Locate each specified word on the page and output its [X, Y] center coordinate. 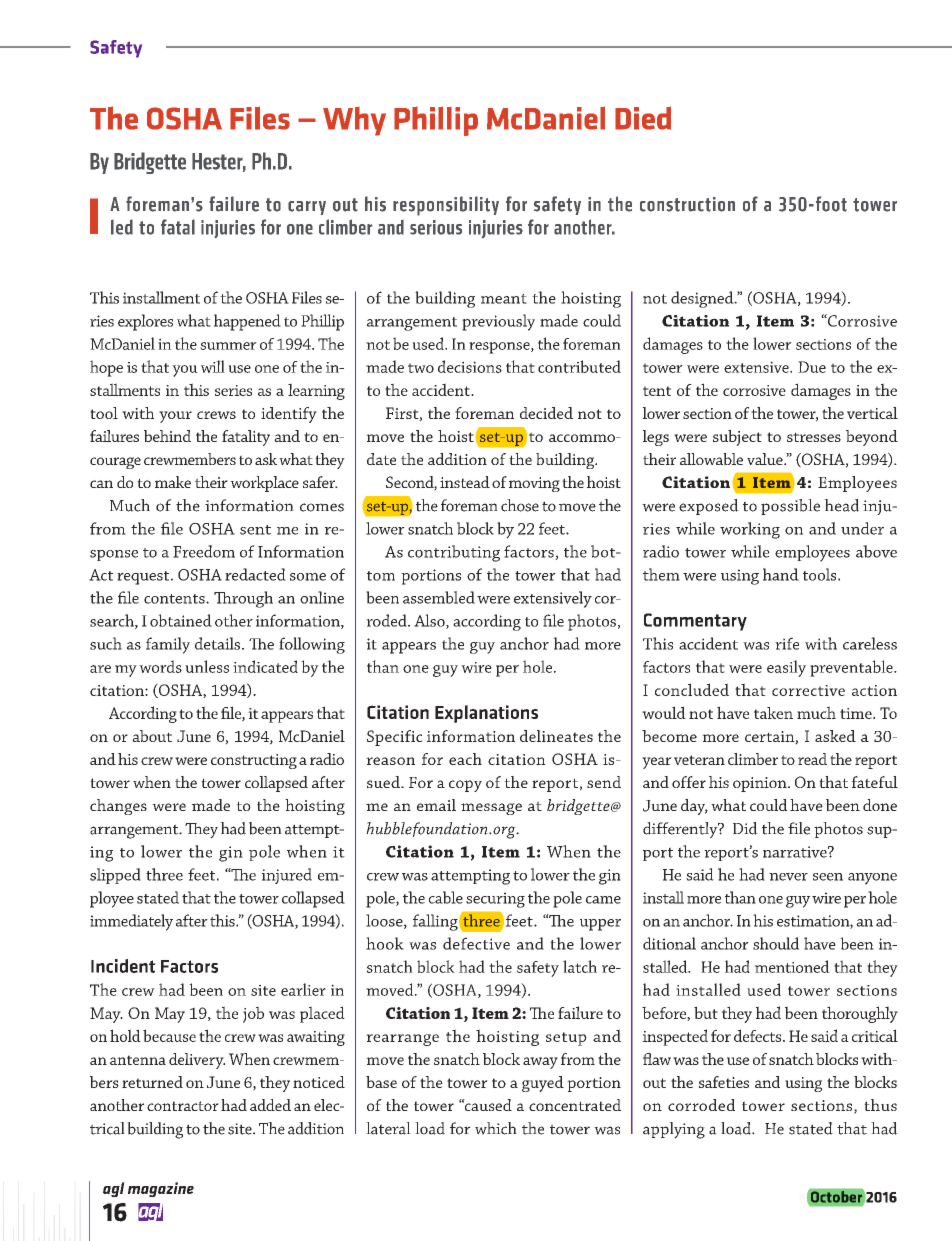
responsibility [446, 206]
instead [465, 482]
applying [674, 1130]
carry [307, 208]
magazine [161, 1189]
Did [745, 828]
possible [790, 507]
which [496, 1128]
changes [118, 807]
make [173, 482]
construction [687, 204]
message [491, 809]
